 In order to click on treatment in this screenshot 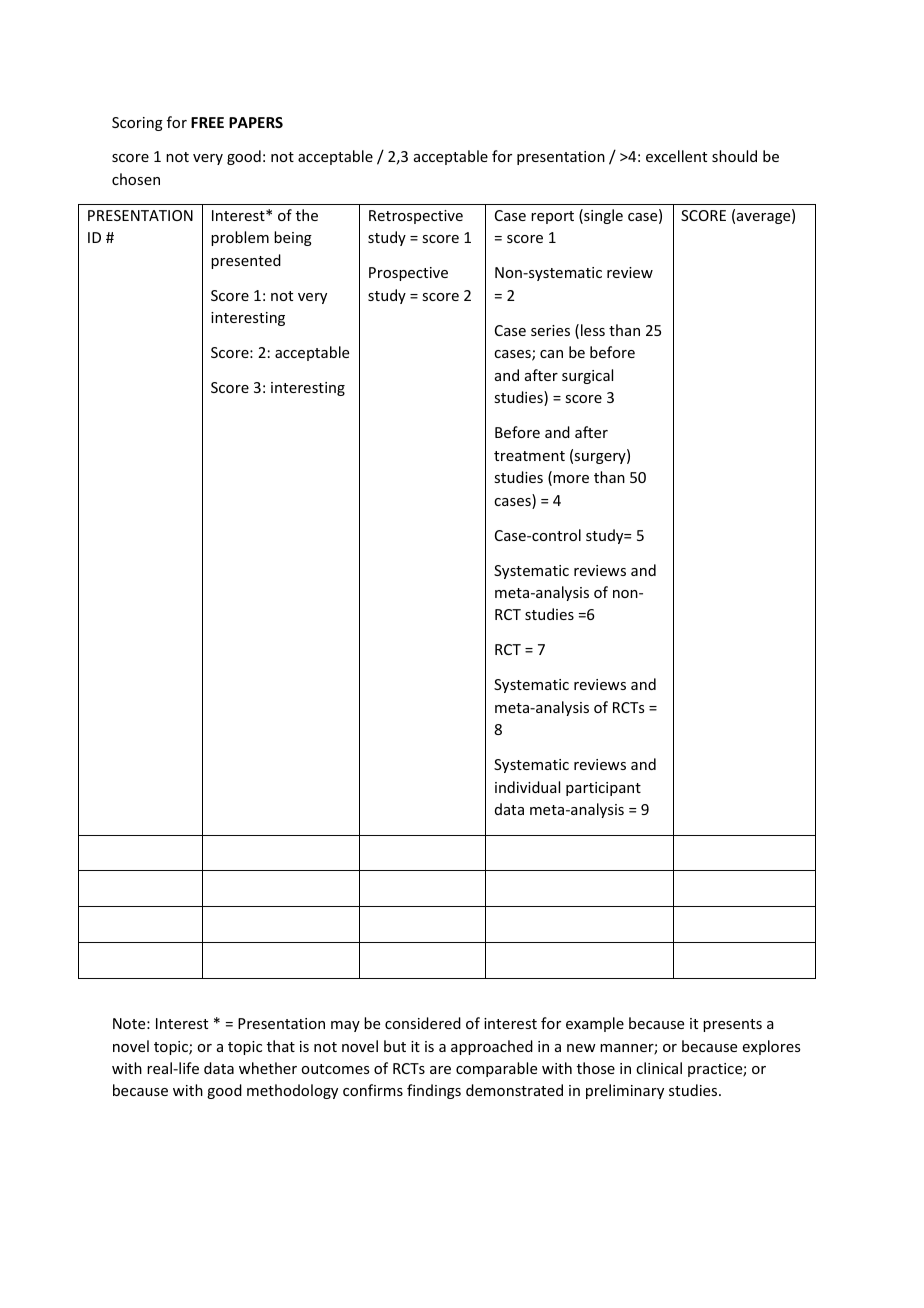, I will do `click(529, 456)`.
